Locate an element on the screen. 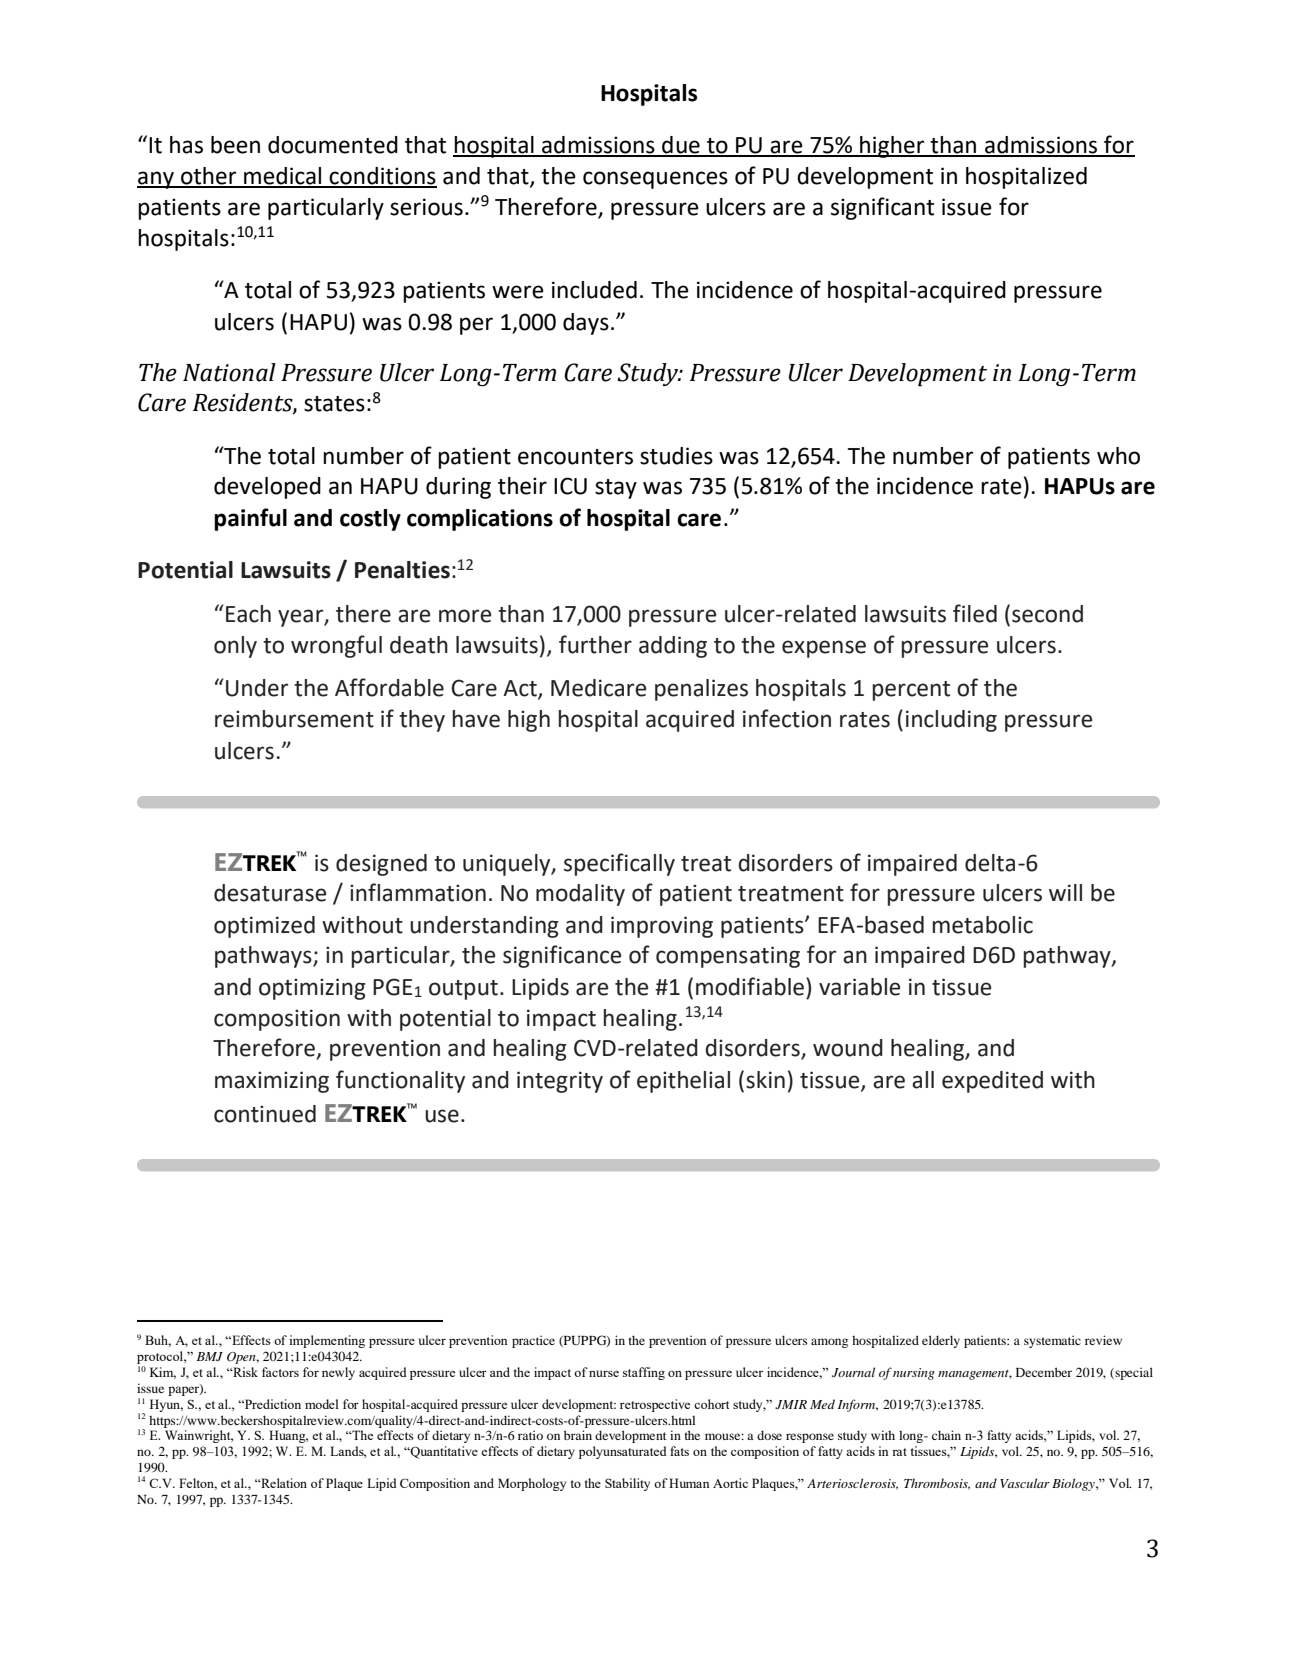  Each is located at coordinates (248, 614).
